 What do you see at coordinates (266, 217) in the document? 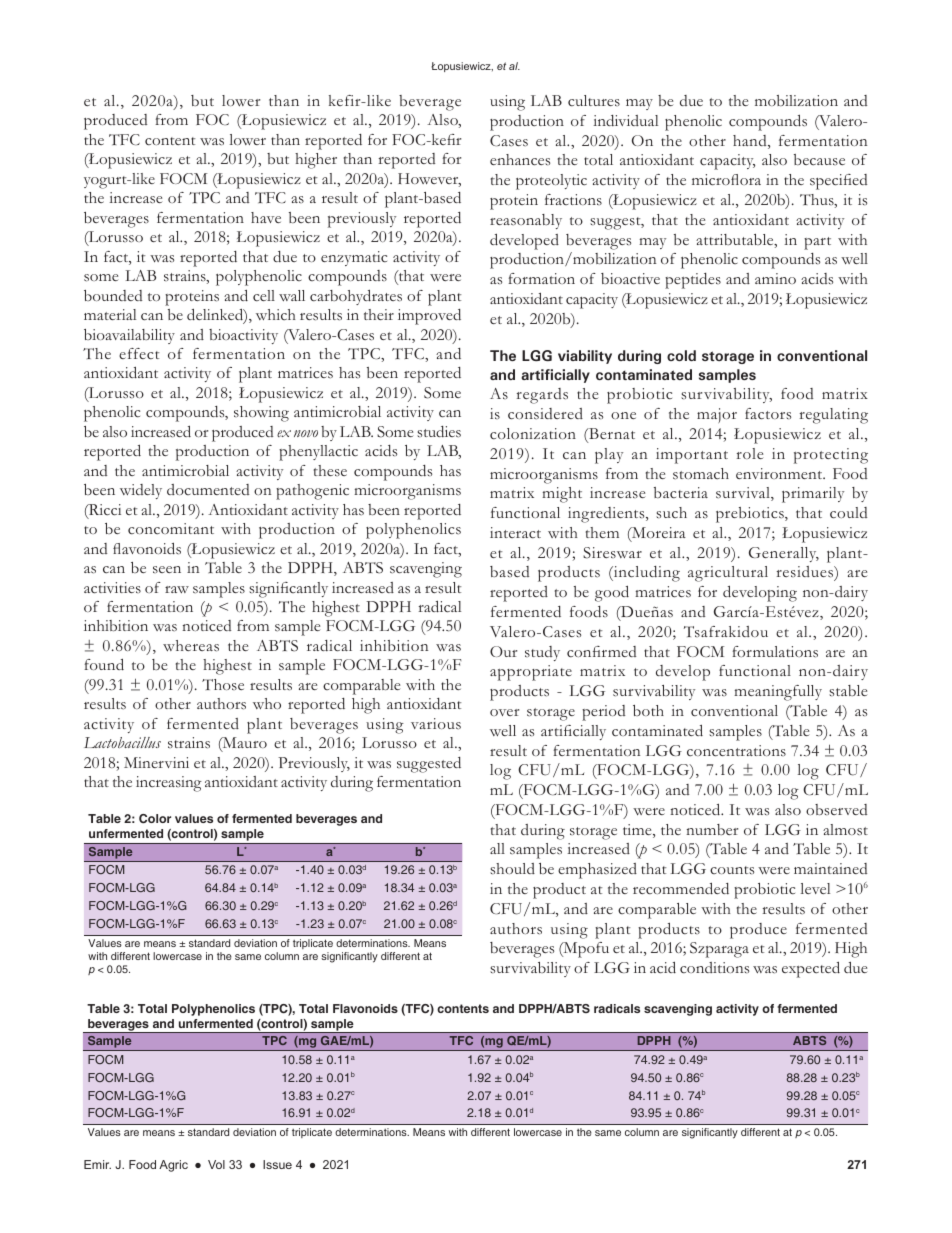
I see `have` at bounding box center [266, 217].
